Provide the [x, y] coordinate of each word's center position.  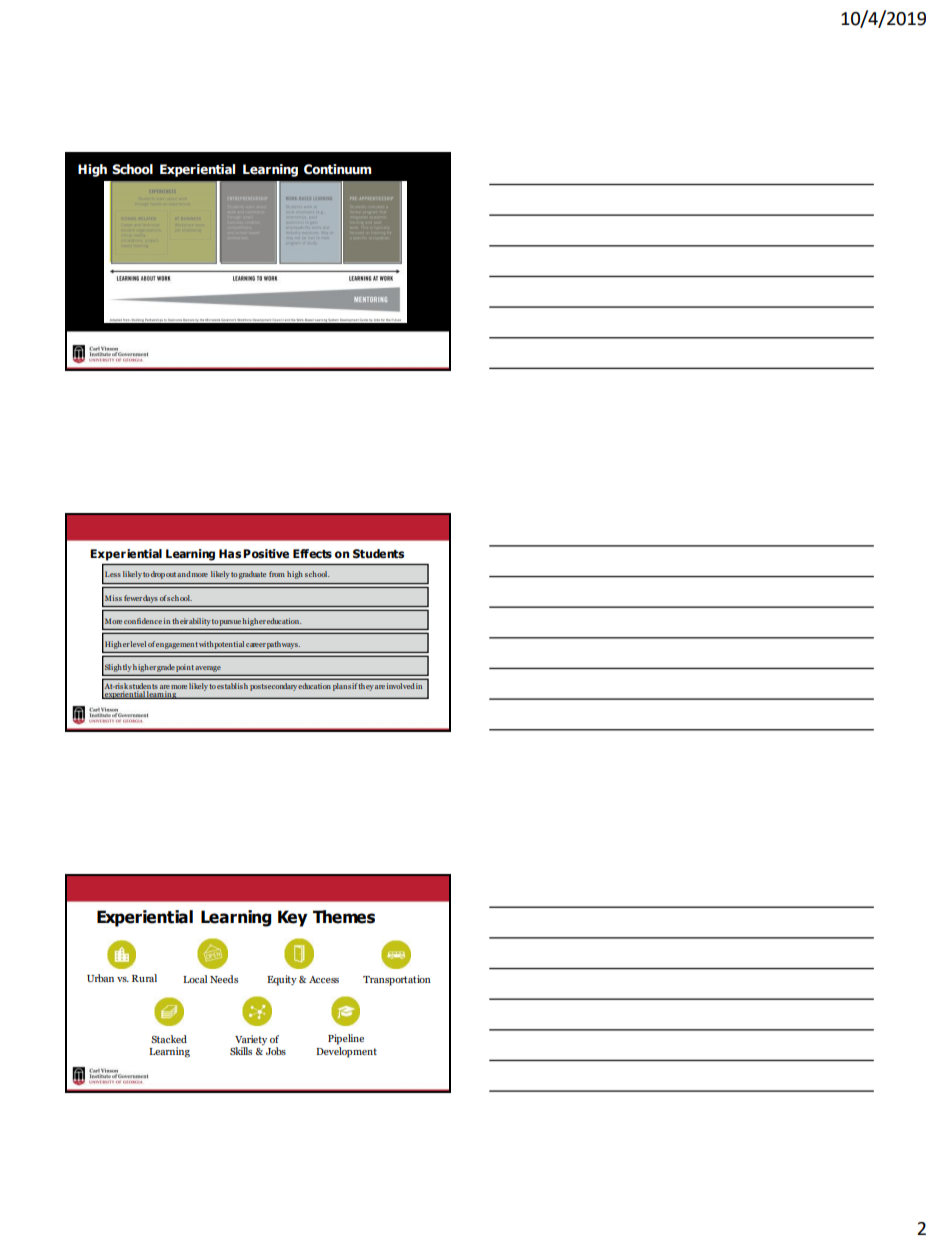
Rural [144, 978]
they [366, 687]
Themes [344, 917]
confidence [143, 621]
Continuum [338, 169]
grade [166, 668]
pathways [283, 645]
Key [293, 918]
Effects [312, 554]
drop [158, 575]
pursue [230, 623]
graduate [252, 575]
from [277, 574]
